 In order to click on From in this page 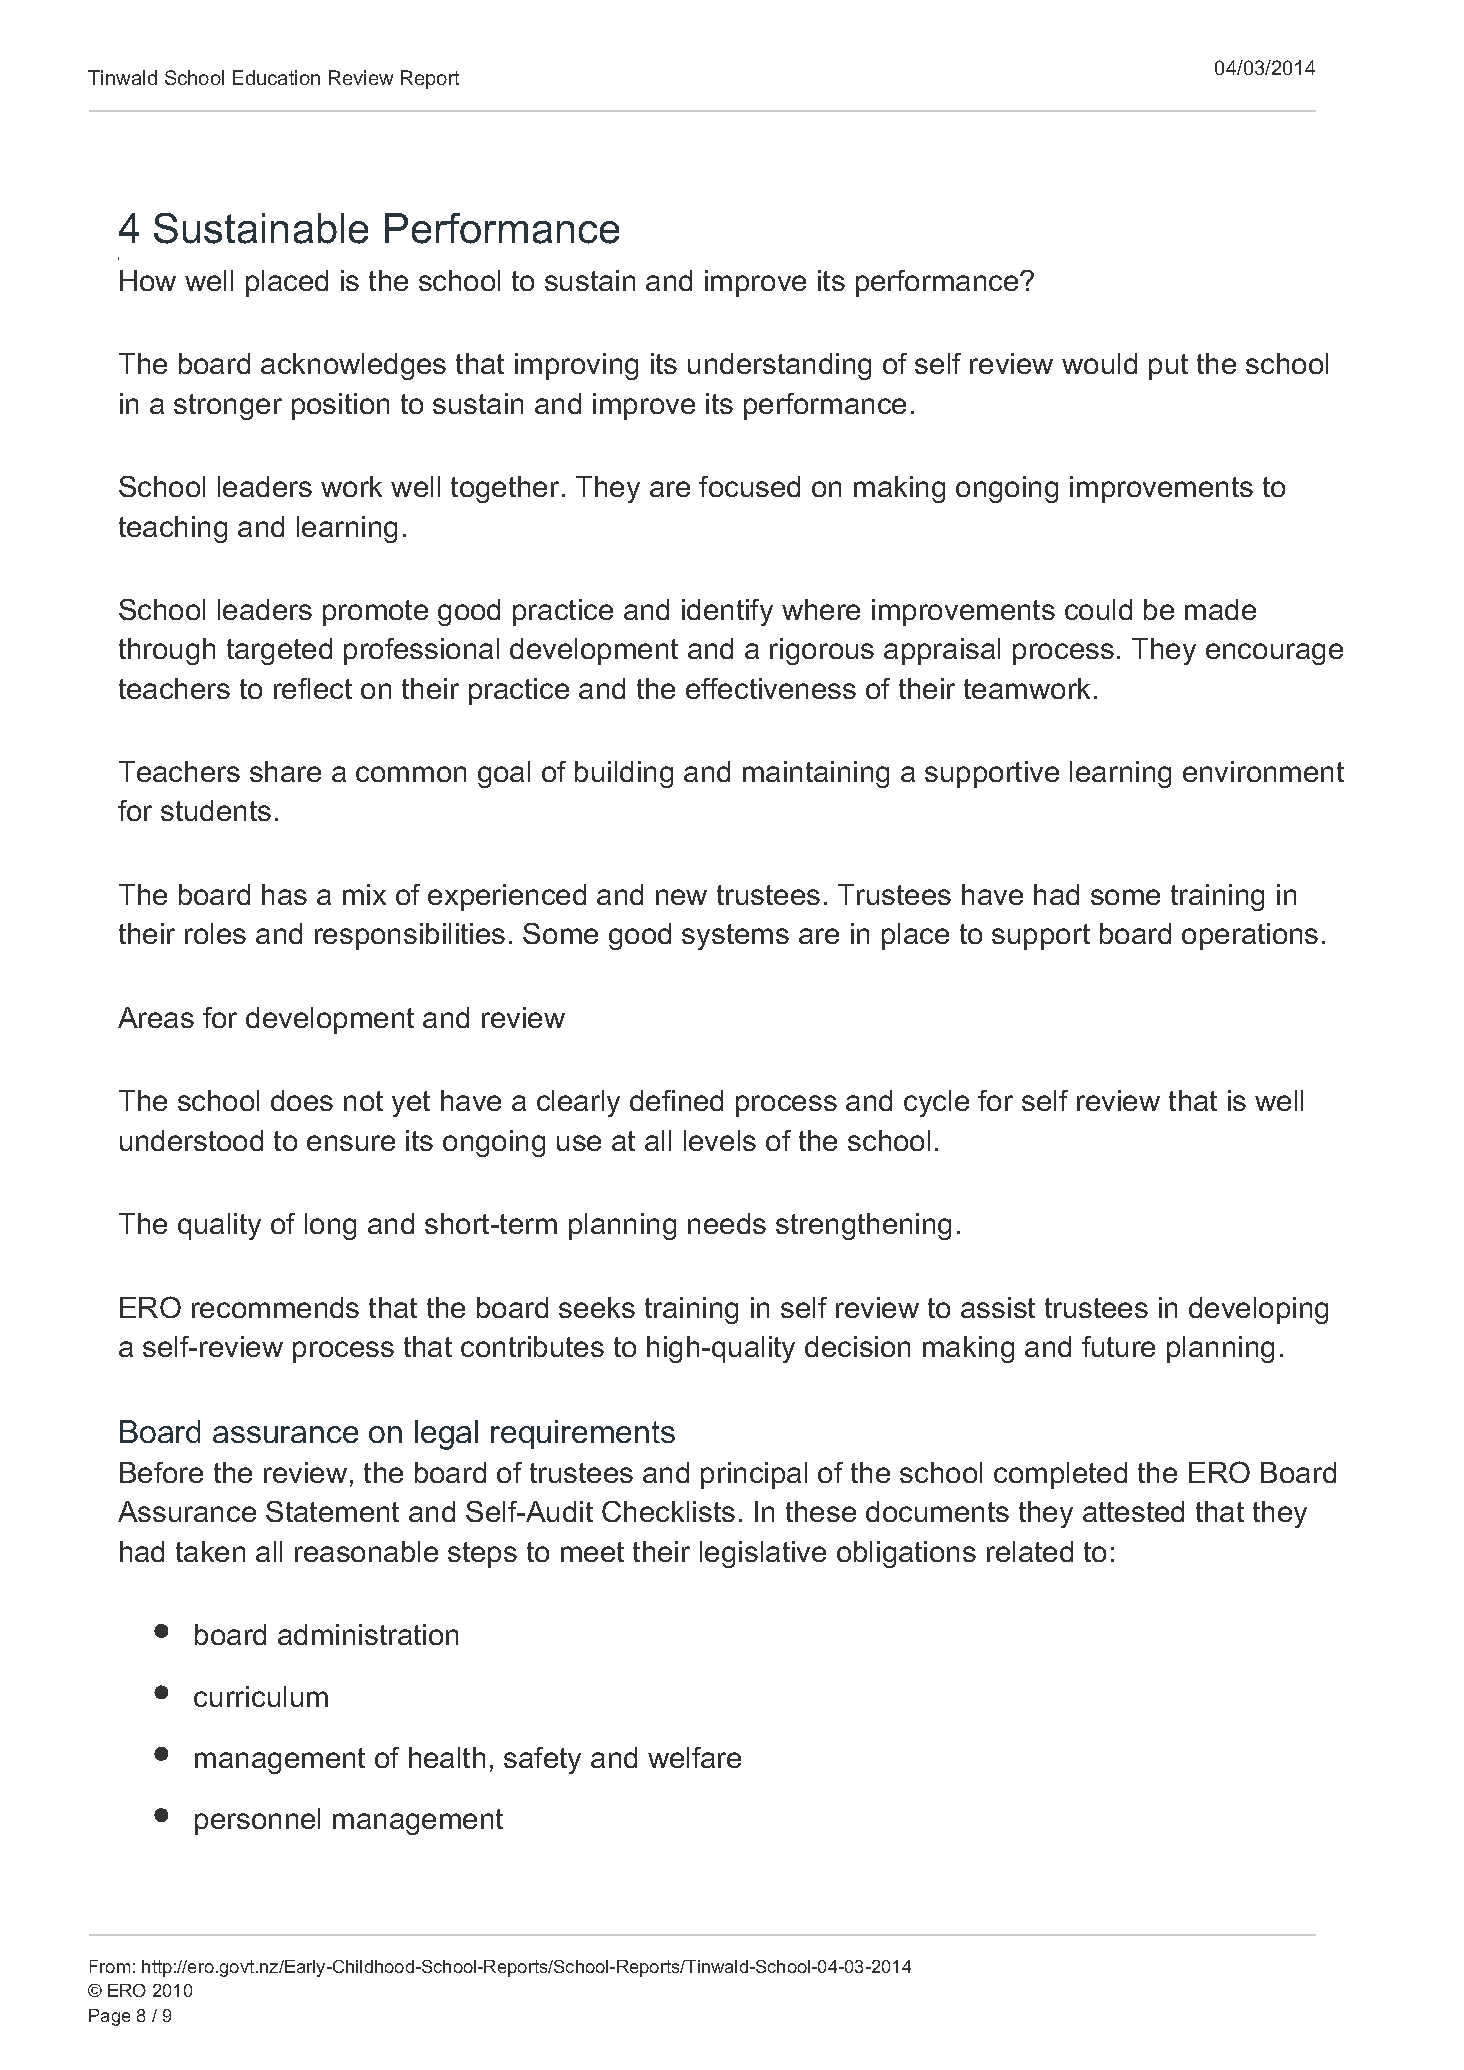, I will do `click(110, 1966)`.
